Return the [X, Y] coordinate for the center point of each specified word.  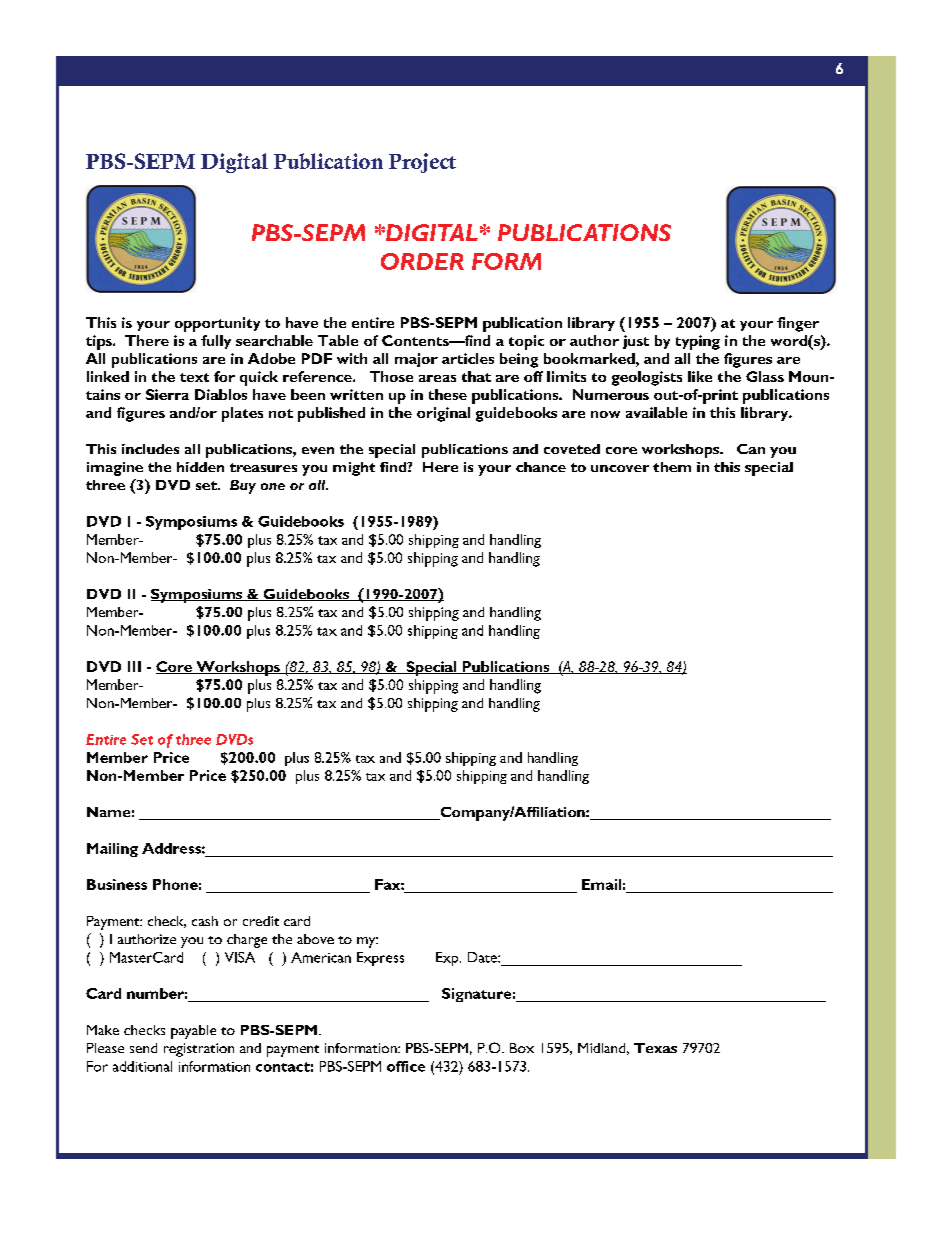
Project [422, 163]
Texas [655, 1048]
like [700, 376]
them [672, 467]
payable [193, 1032]
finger [798, 324]
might [354, 469]
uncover [620, 468]
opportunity [217, 324]
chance [541, 467]
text [194, 377]
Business [117, 884]
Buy [243, 487]
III [134, 666]
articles [468, 358]
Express [380, 959]
